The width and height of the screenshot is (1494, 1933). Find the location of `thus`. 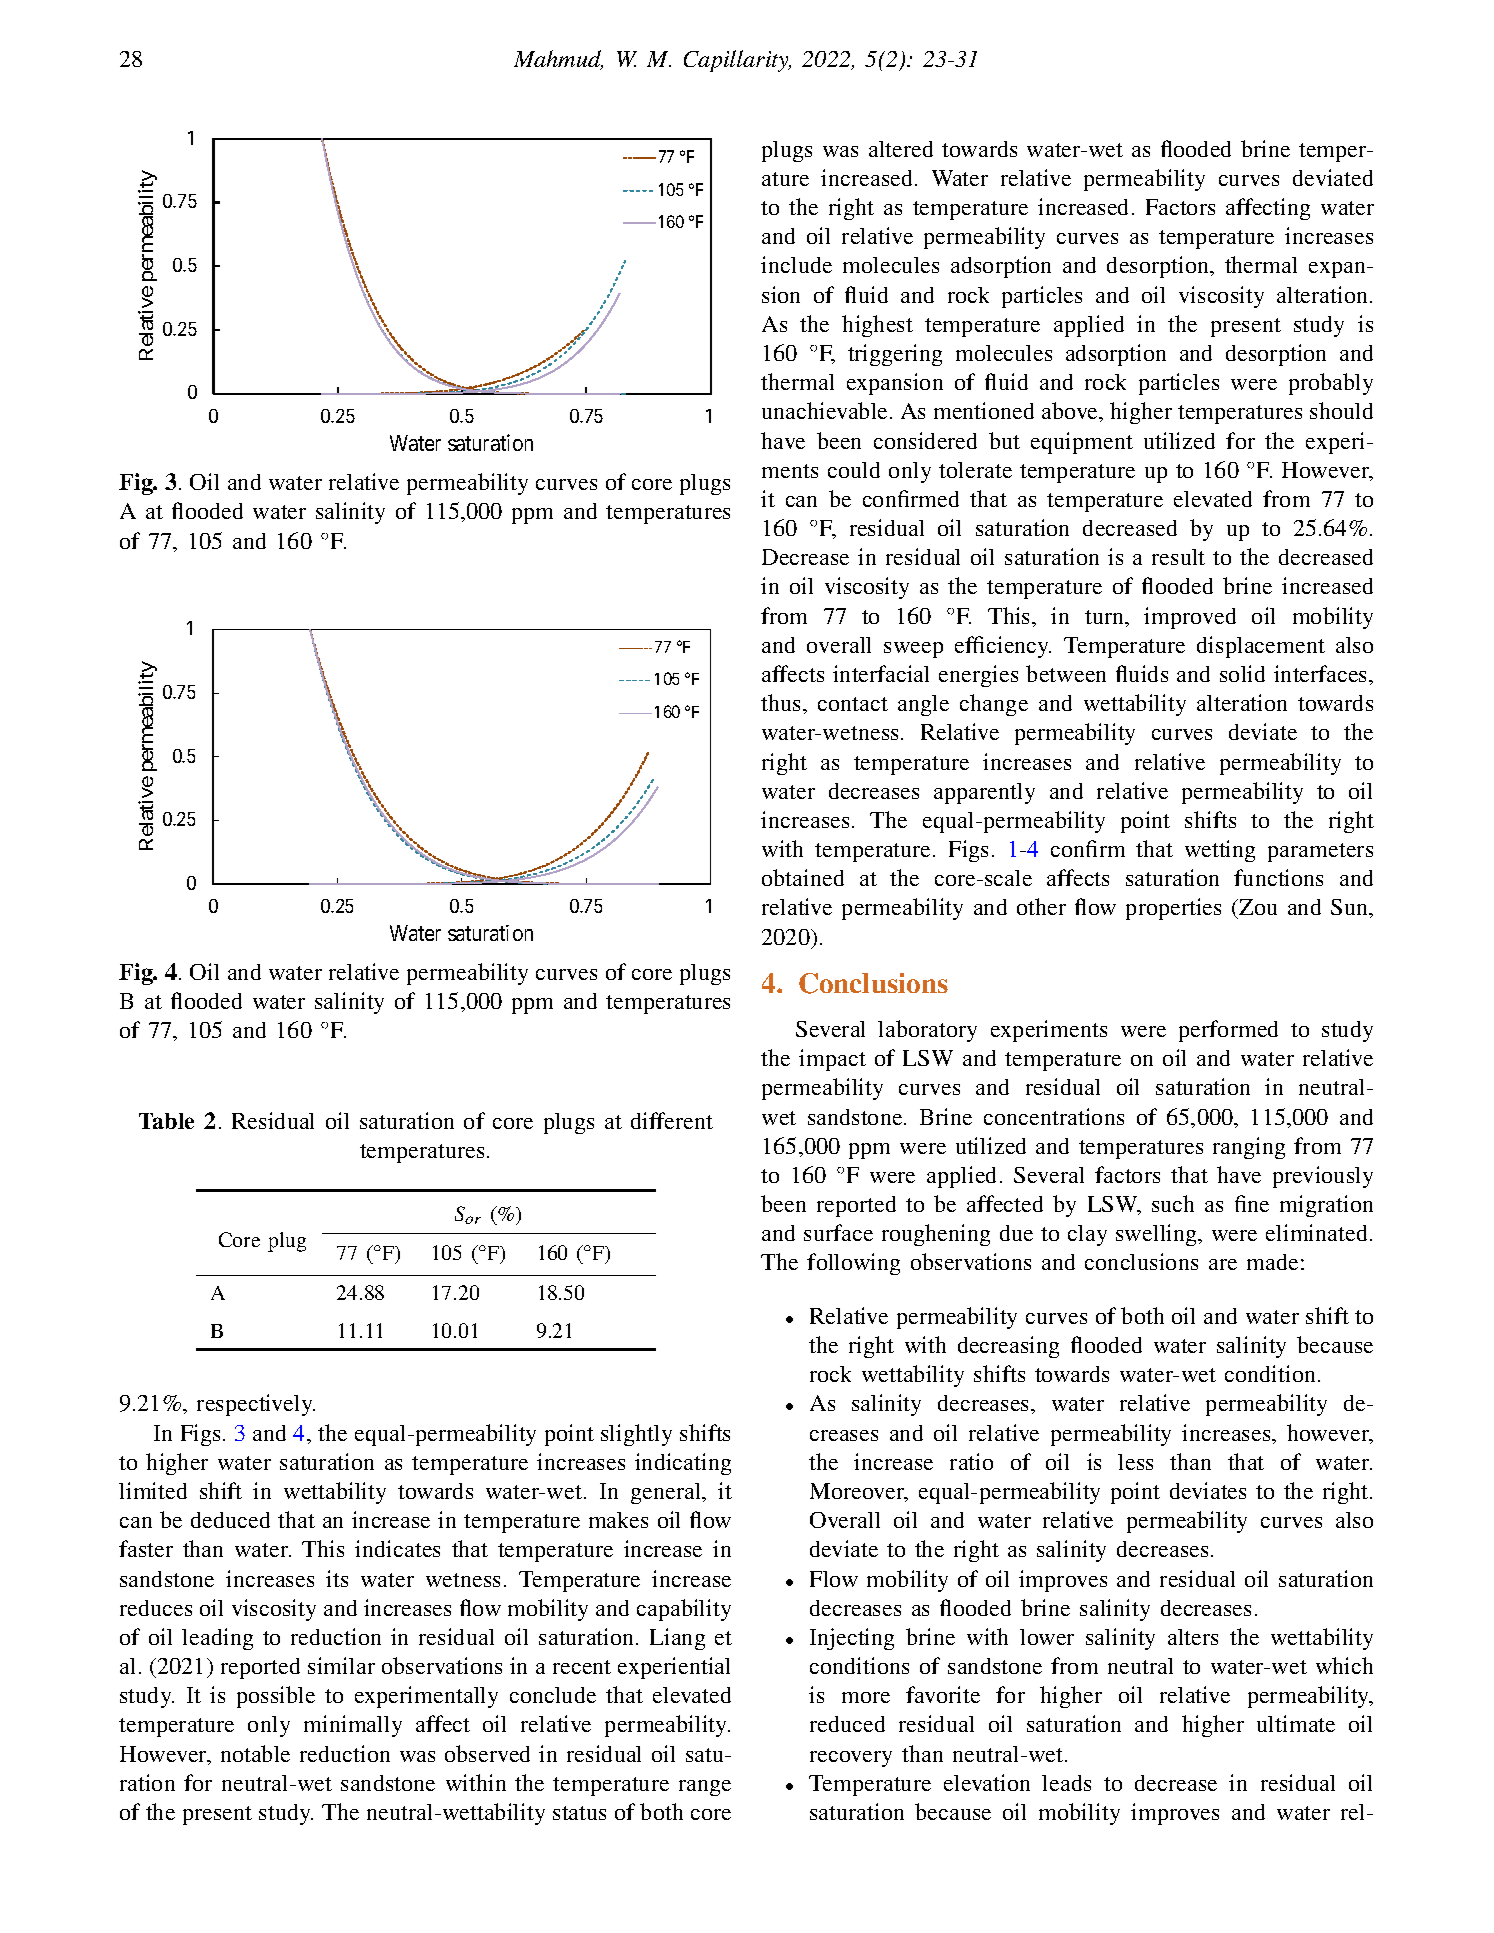

thus is located at coordinates (782, 702).
